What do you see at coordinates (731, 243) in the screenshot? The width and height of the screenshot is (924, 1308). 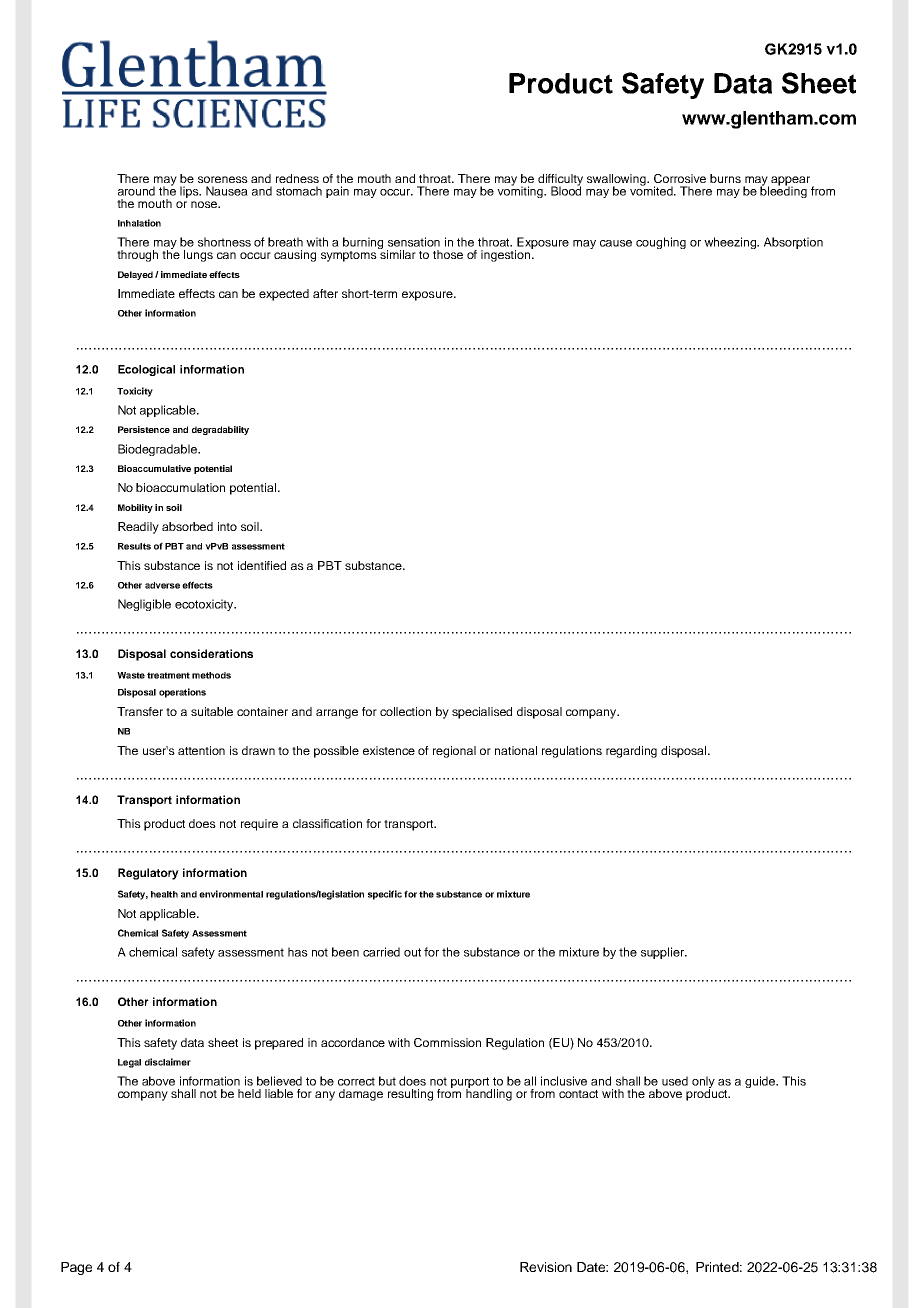 I see `wheezing` at bounding box center [731, 243].
